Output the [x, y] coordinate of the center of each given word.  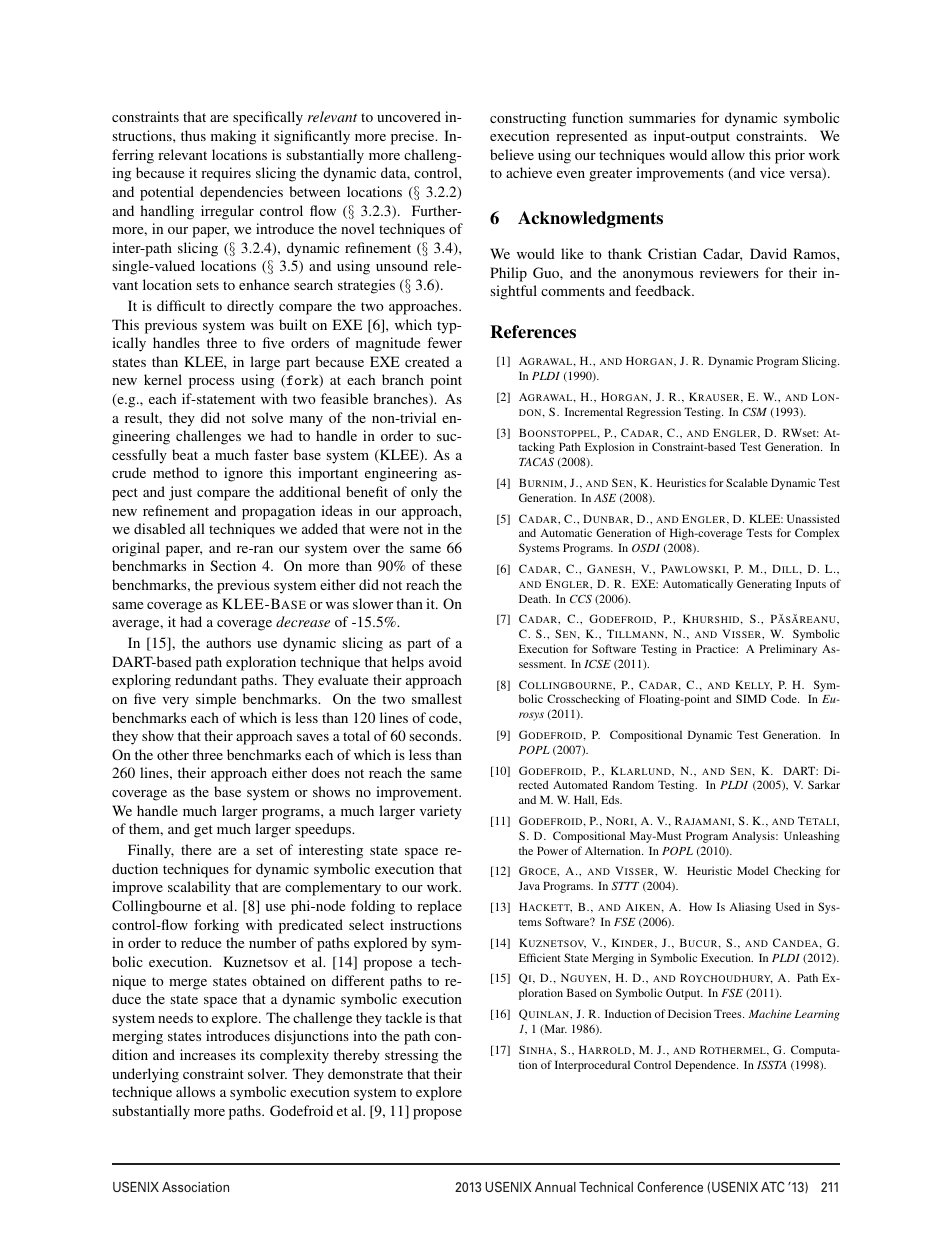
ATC [772, 1186]
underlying [145, 1075]
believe [512, 154]
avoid [445, 661]
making [233, 137]
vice [772, 172]
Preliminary [788, 650]
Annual [555, 1187]
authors [228, 642]
